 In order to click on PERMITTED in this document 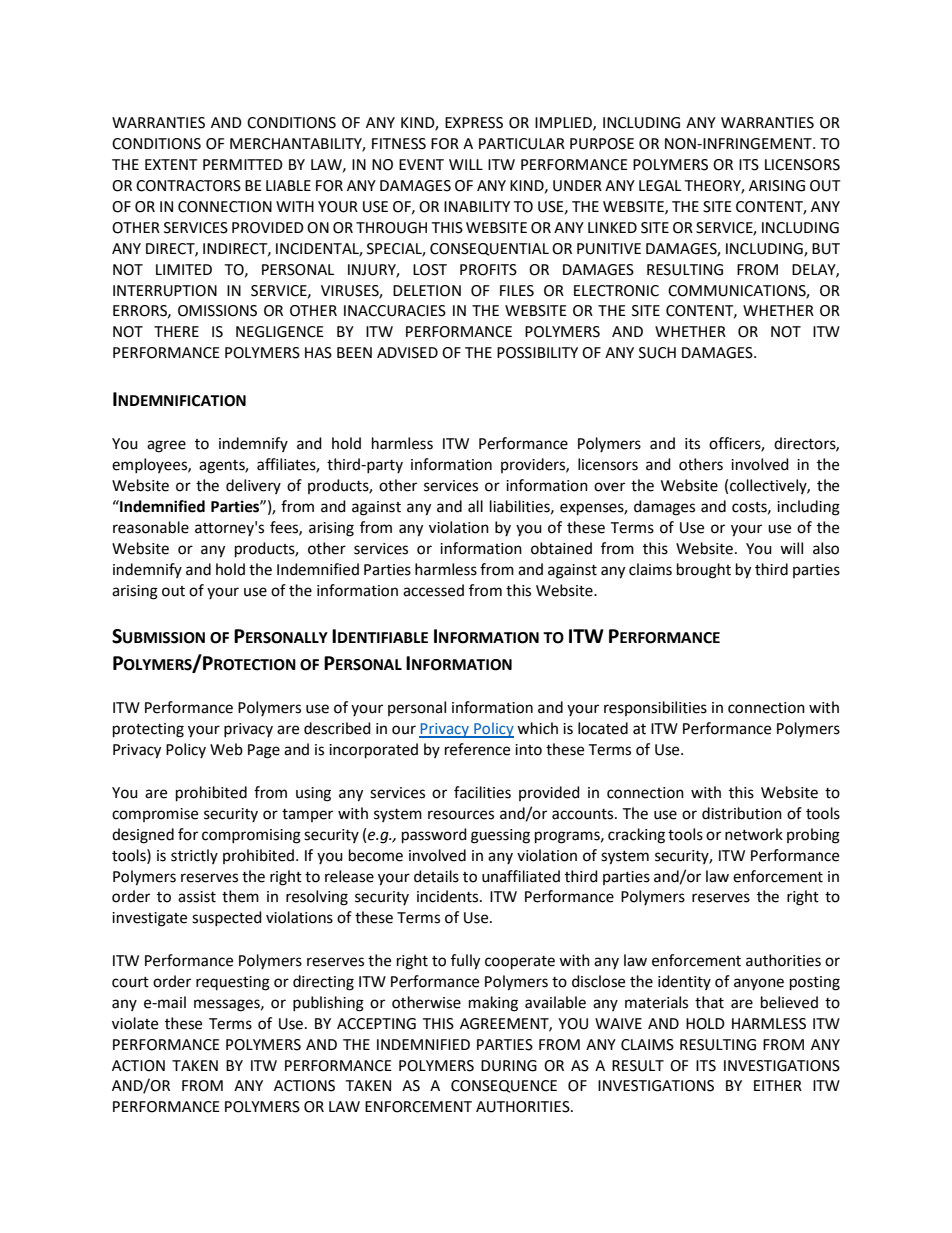, I will do `click(243, 164)`.
